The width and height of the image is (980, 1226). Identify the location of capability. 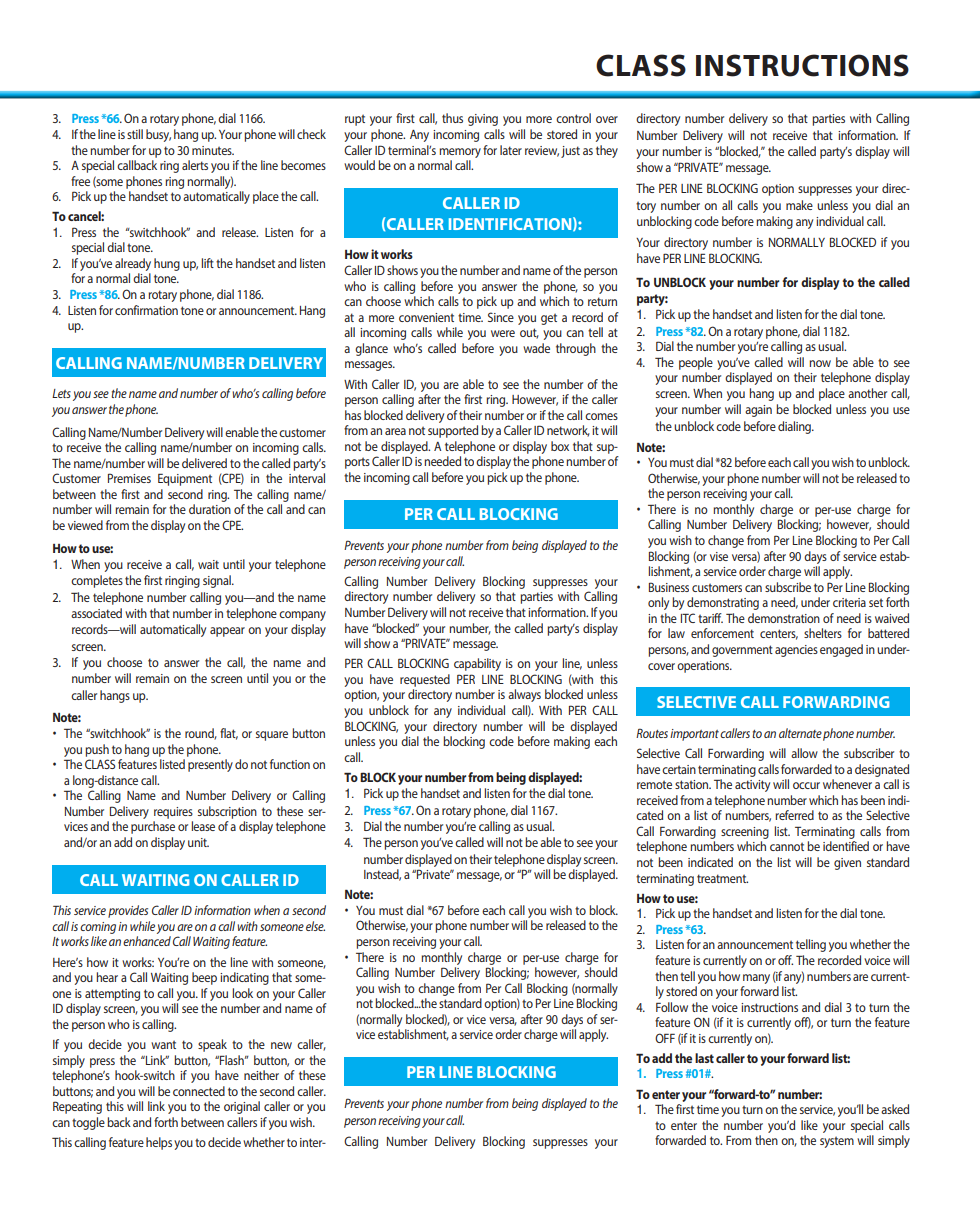
(477, 664).
